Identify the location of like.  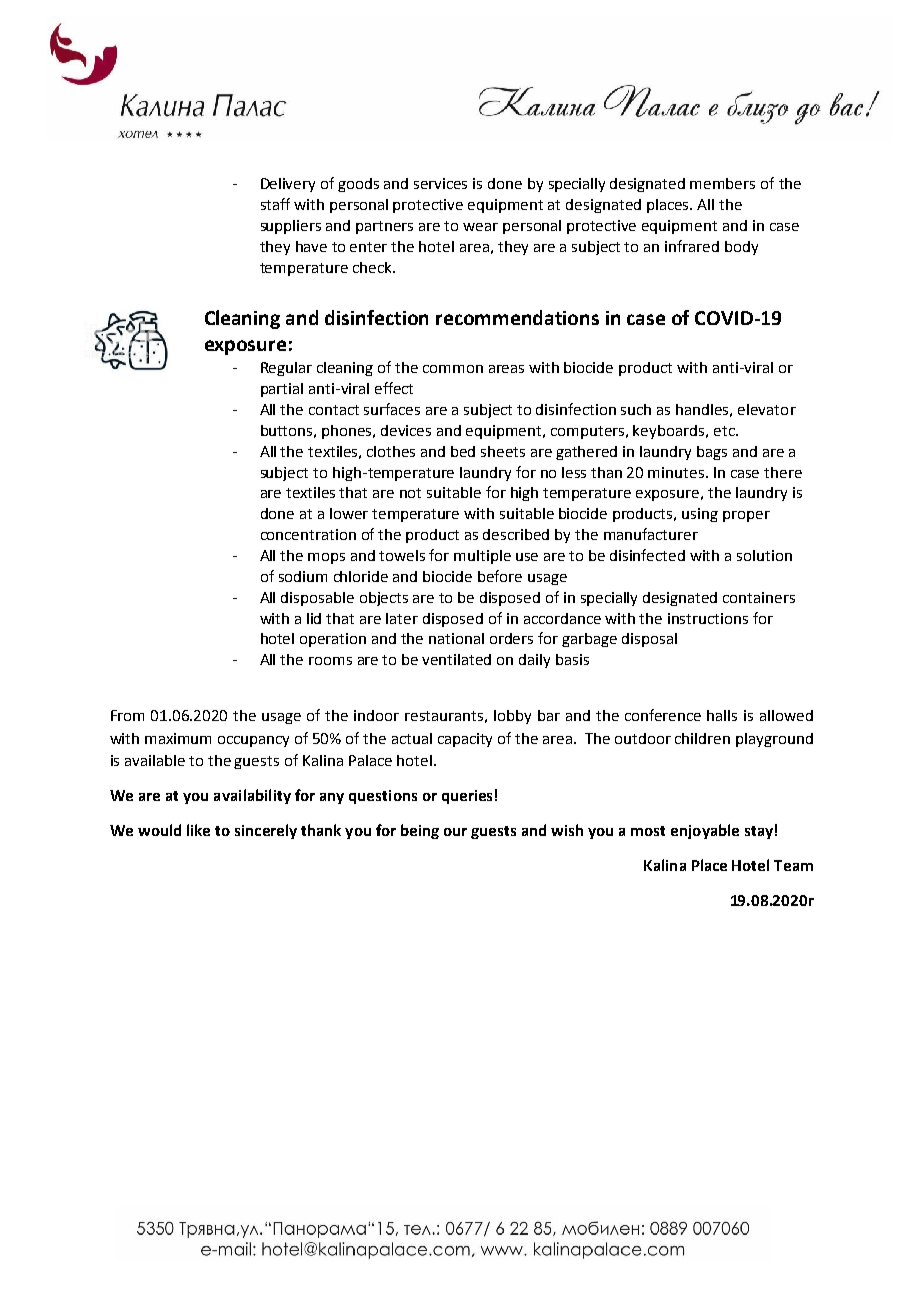
(198, 830).
